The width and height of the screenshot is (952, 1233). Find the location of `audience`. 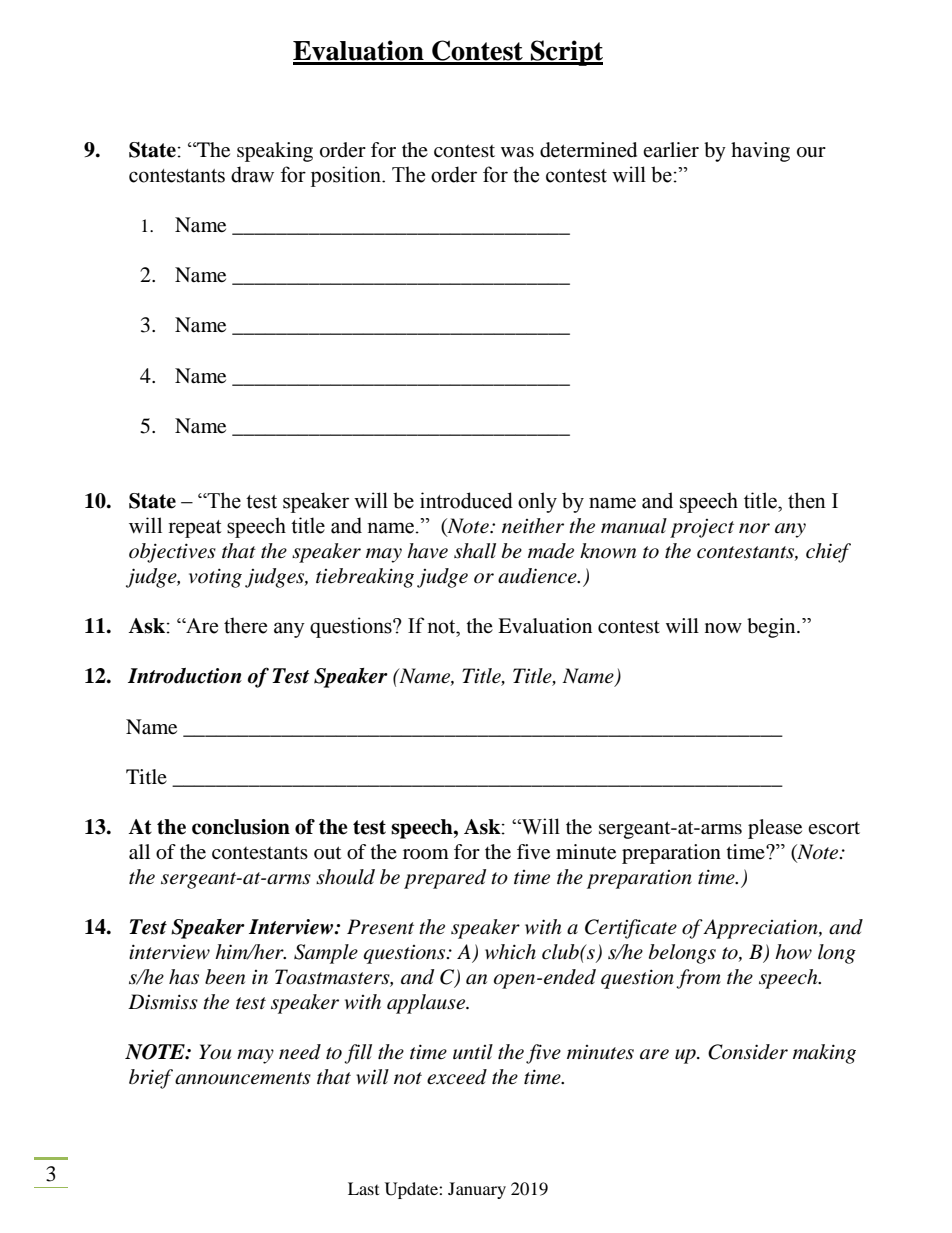

audience is located at coordinates (538, 576).
